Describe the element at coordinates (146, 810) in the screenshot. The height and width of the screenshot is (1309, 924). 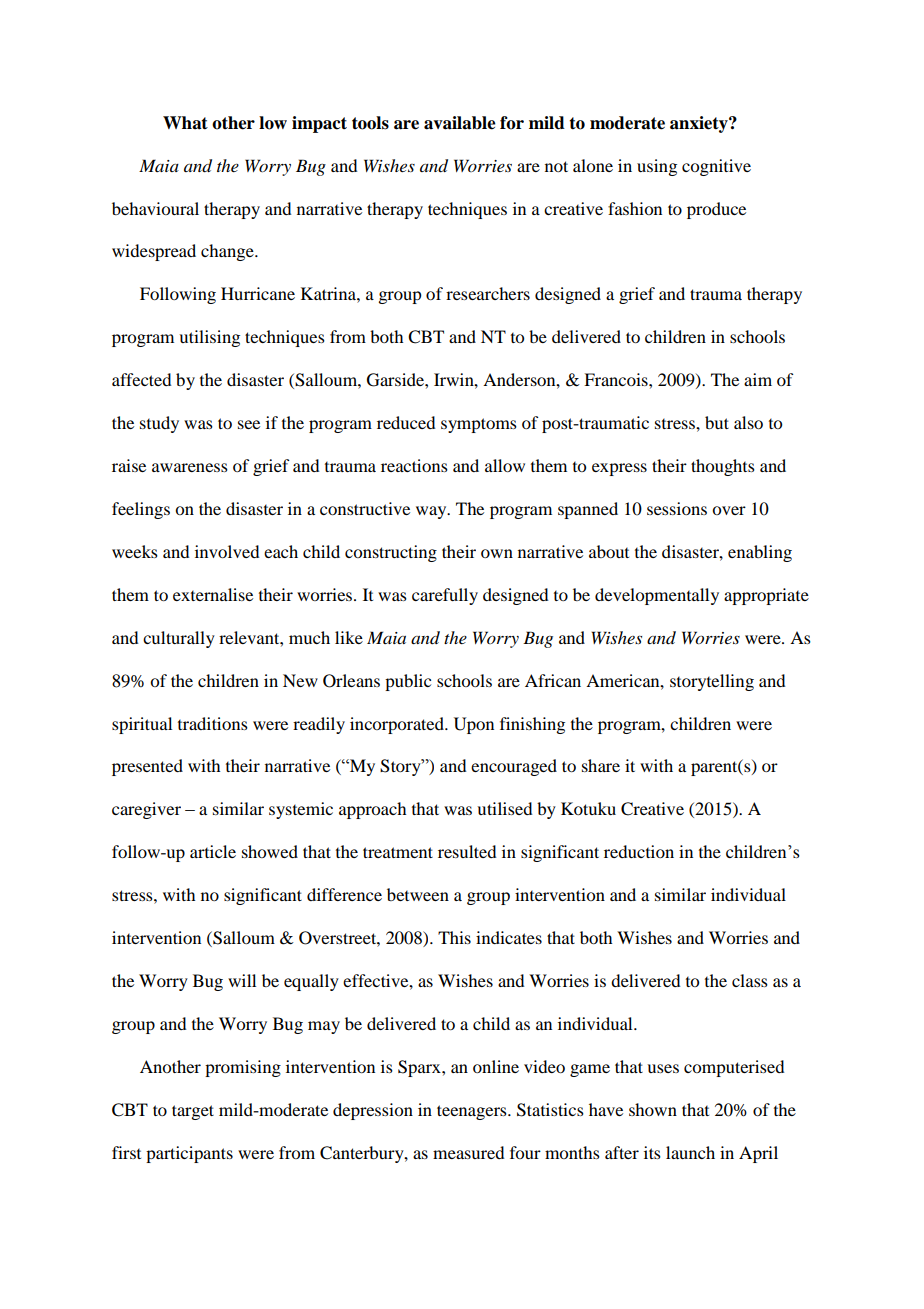
I see `caregiver` at that location.
